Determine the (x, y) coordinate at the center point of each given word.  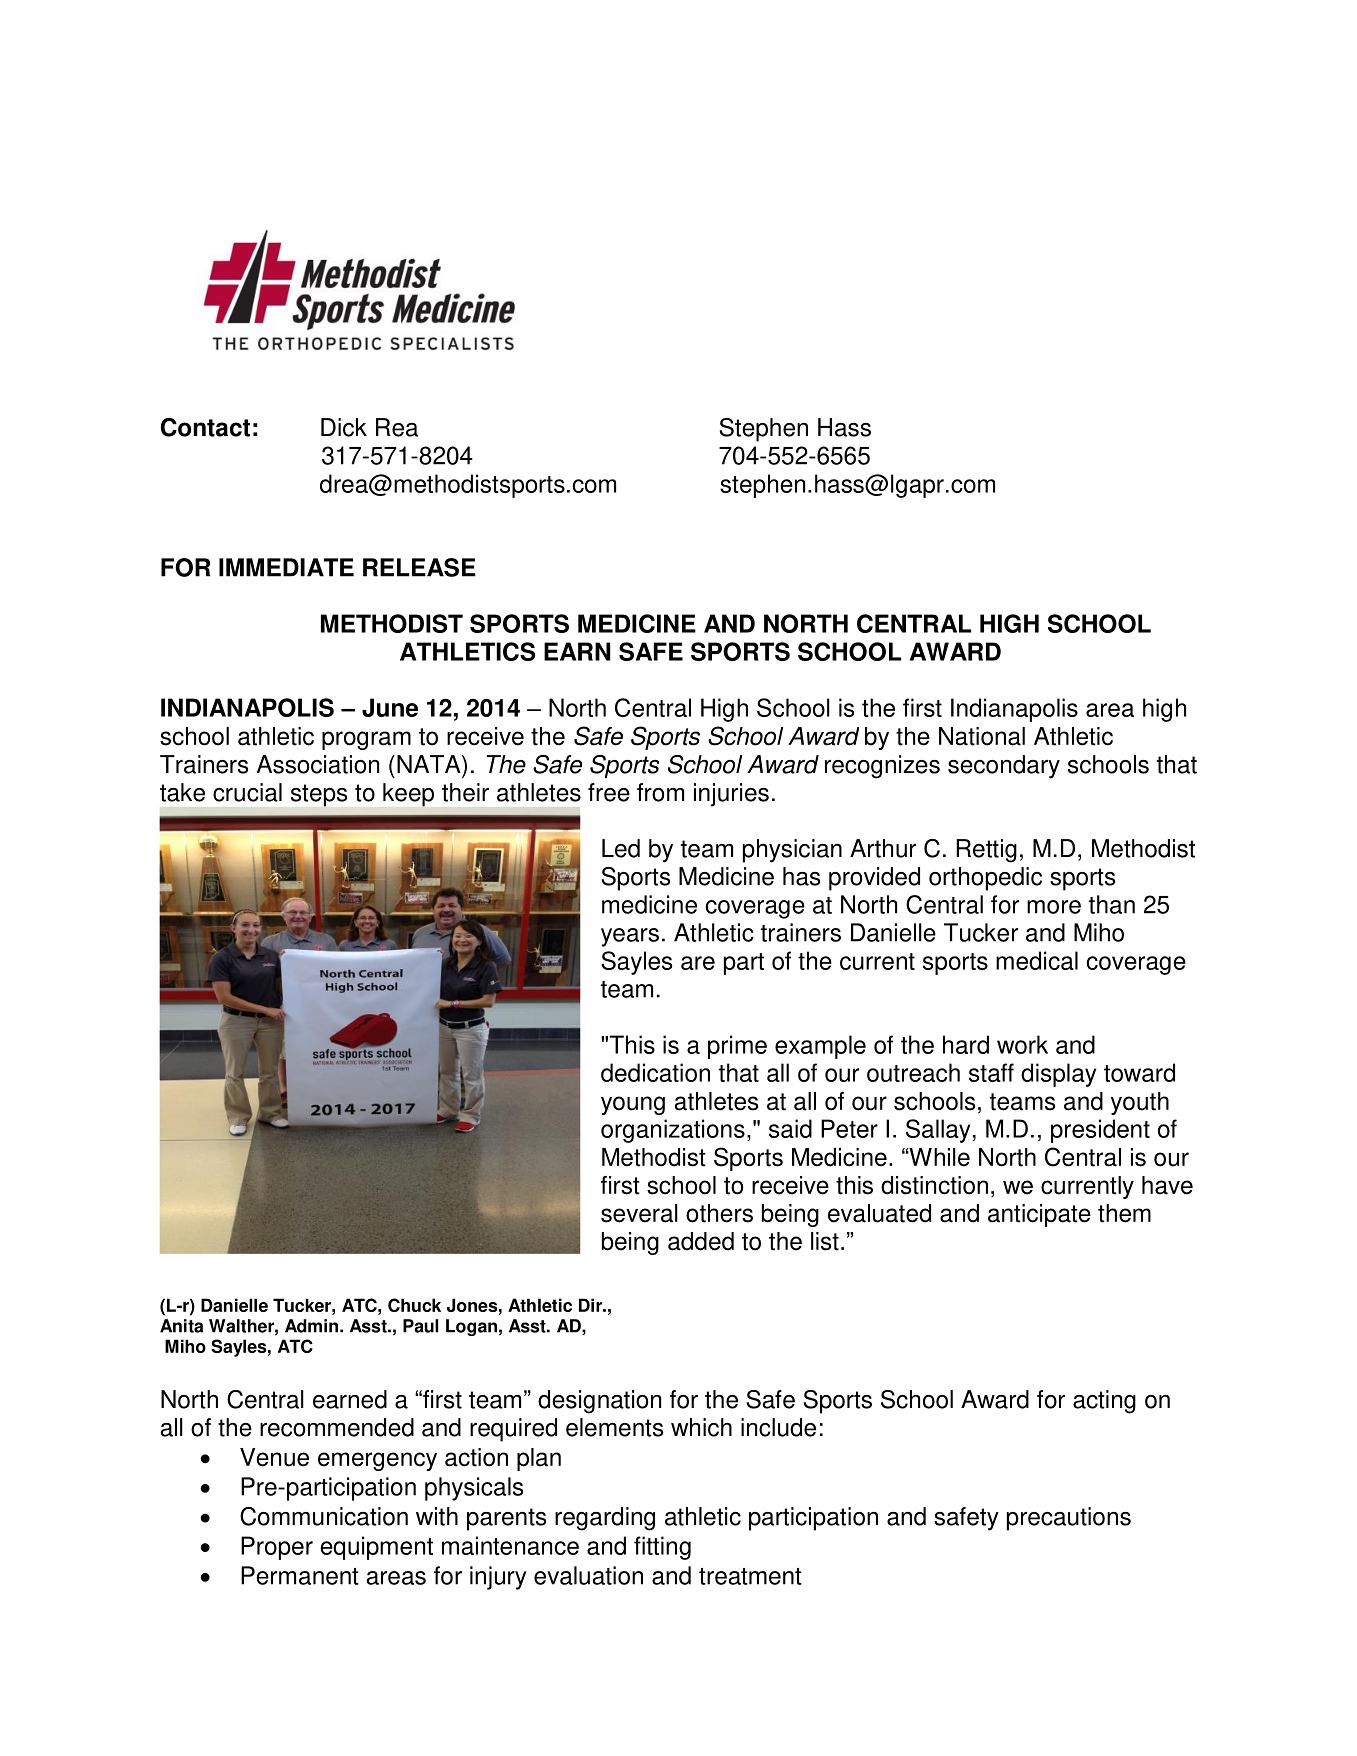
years (630, 937)
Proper (277, 1548)
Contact (205, 427)
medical (1037, 960)
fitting (662, 1548)
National (982, 736)
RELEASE (419, 567)
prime (737, 1047)
